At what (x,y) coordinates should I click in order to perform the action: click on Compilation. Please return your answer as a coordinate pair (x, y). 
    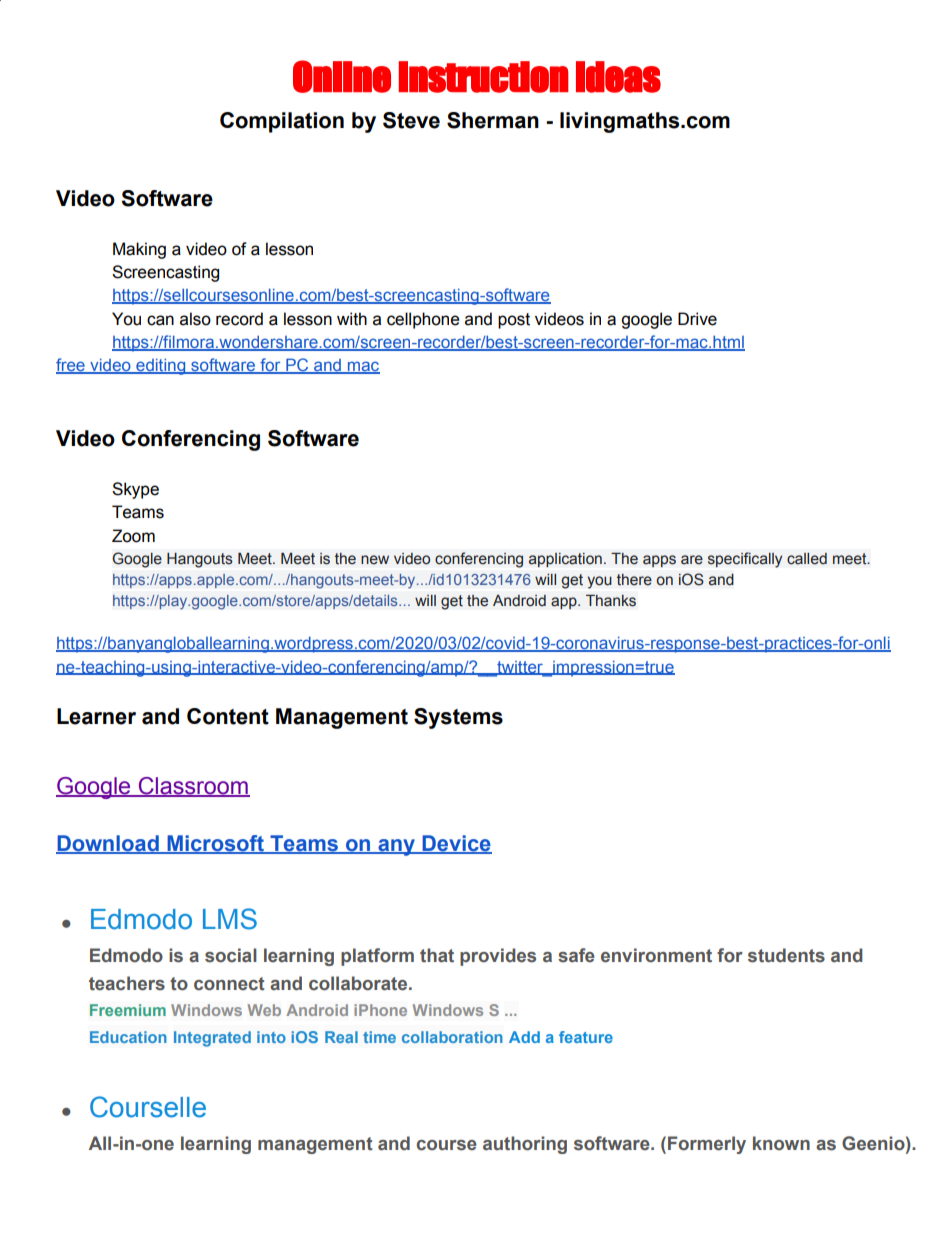
    Looking at the image, I should click on (282, 122).
